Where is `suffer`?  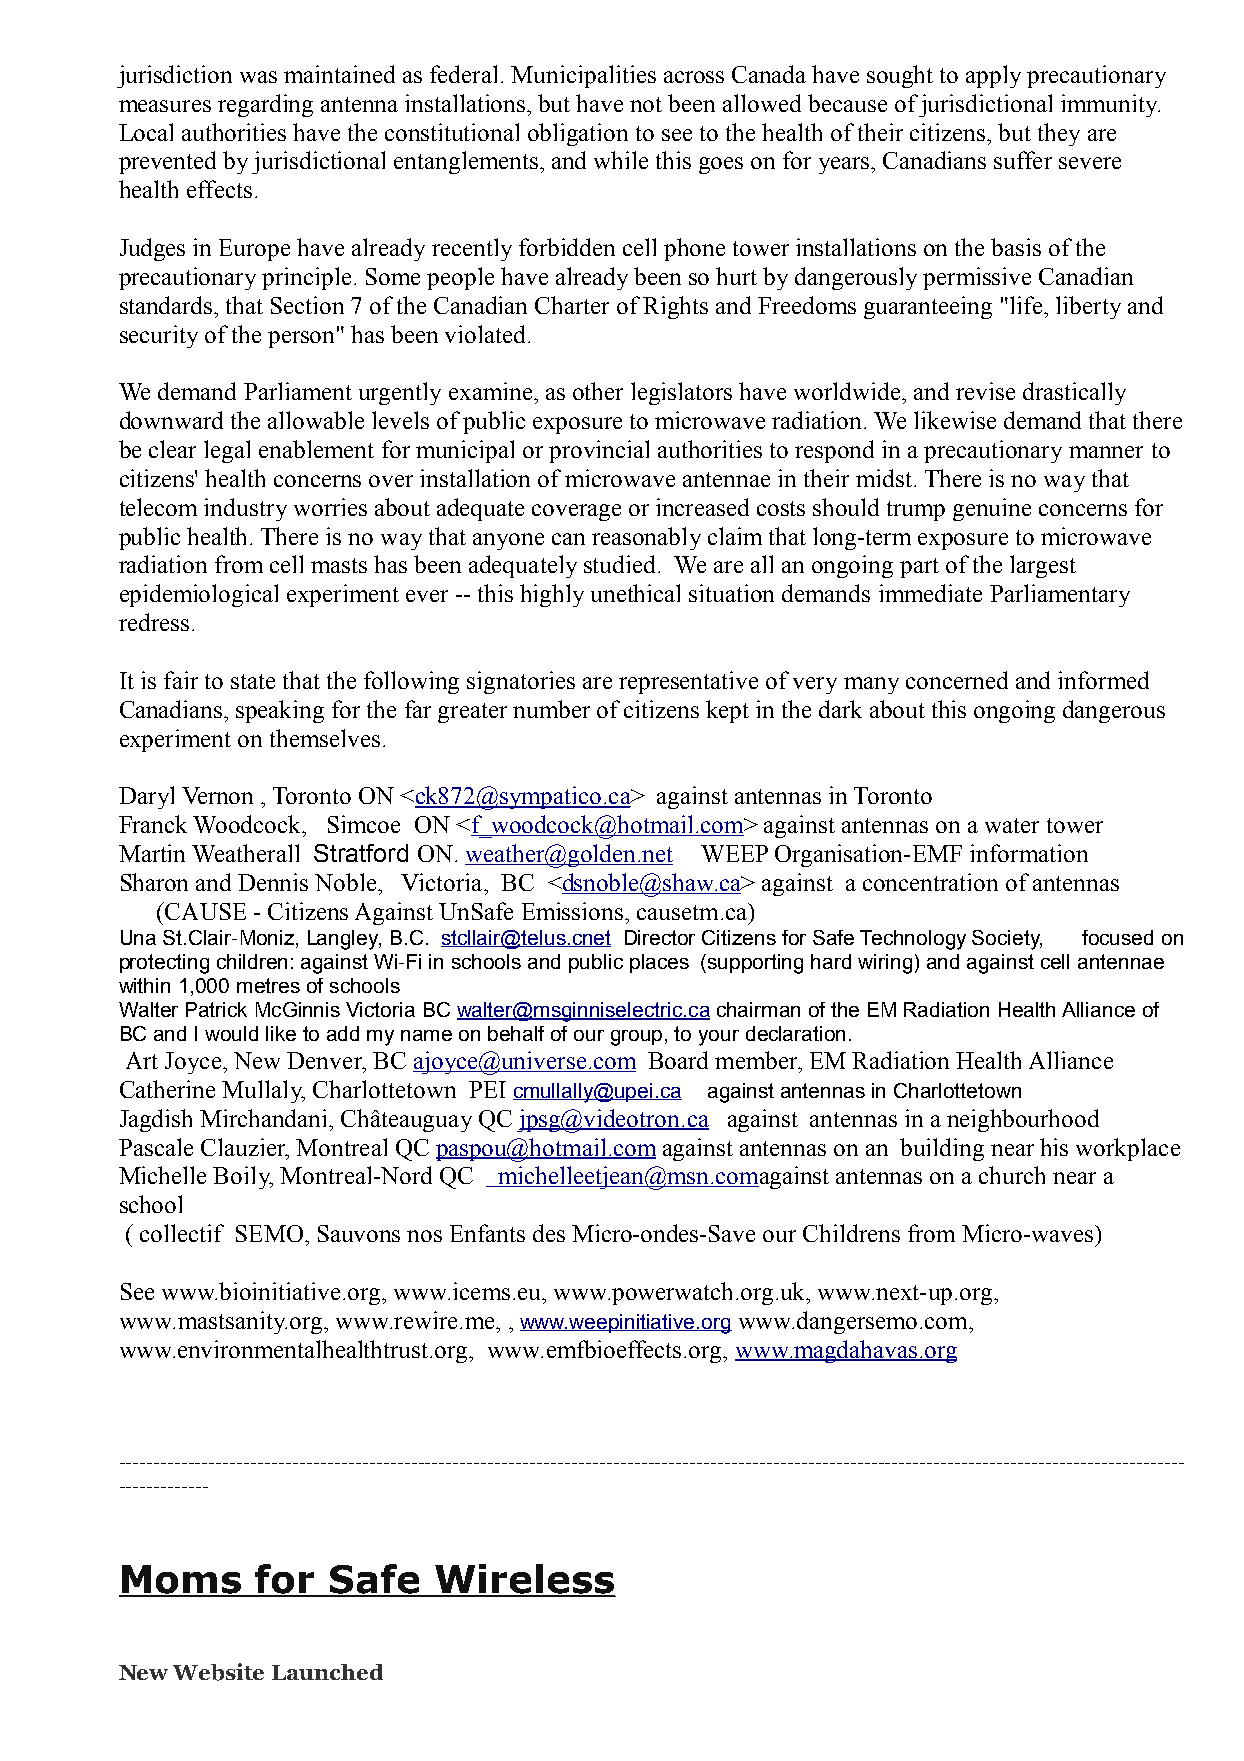 suffer is located at coordinates (1023, 160).
